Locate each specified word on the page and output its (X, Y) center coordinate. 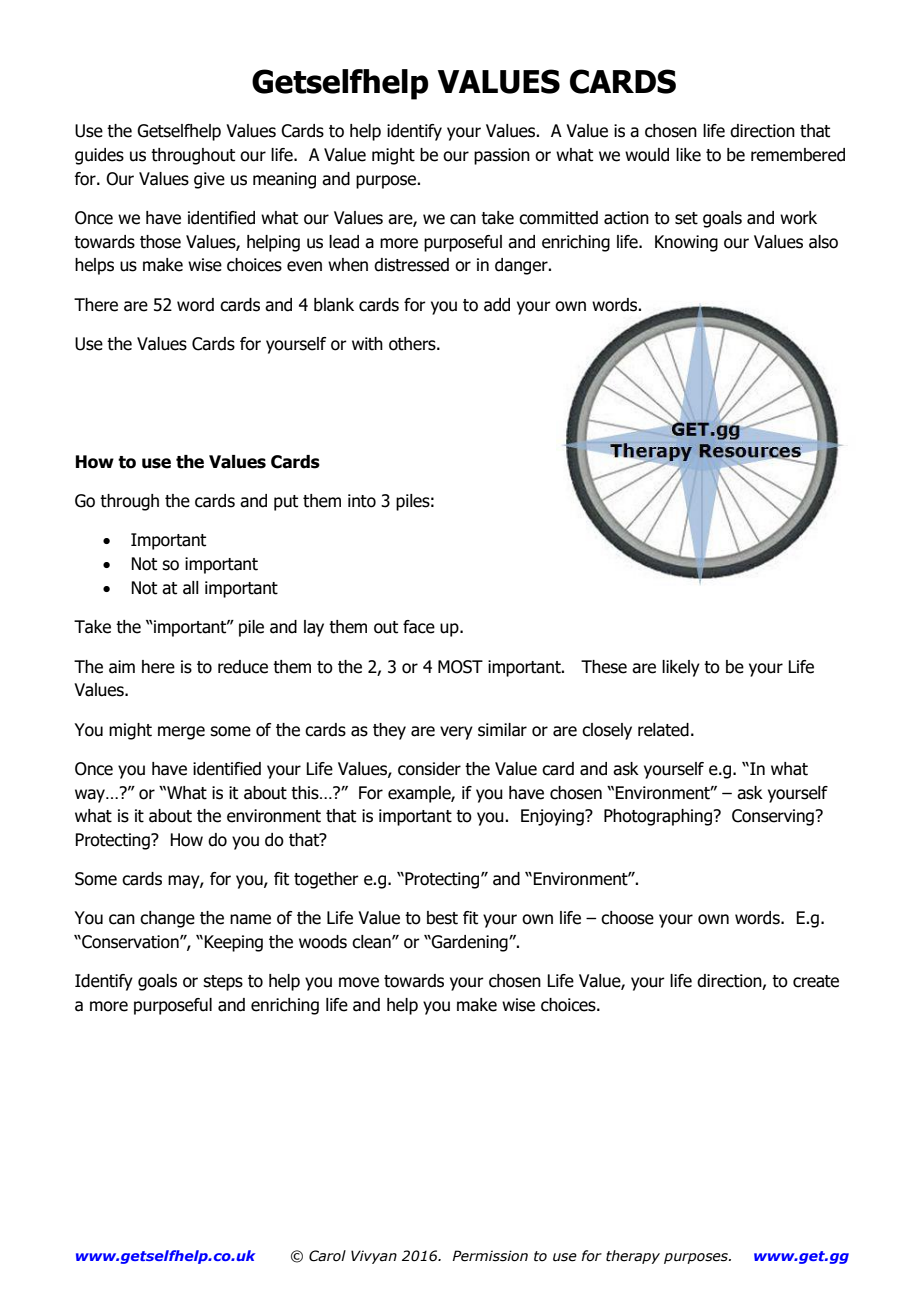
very (456, 733)
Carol (327, 1256)
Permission (490, 1256)
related (663, 730)
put (286, 503)
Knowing (686, 243)
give (209, 180)
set (686, 218)
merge (181, 733)
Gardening (470, 943)
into (362, 501)
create (816, 981)
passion (502, 156)
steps (223, 983)
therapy (633, 1257)
